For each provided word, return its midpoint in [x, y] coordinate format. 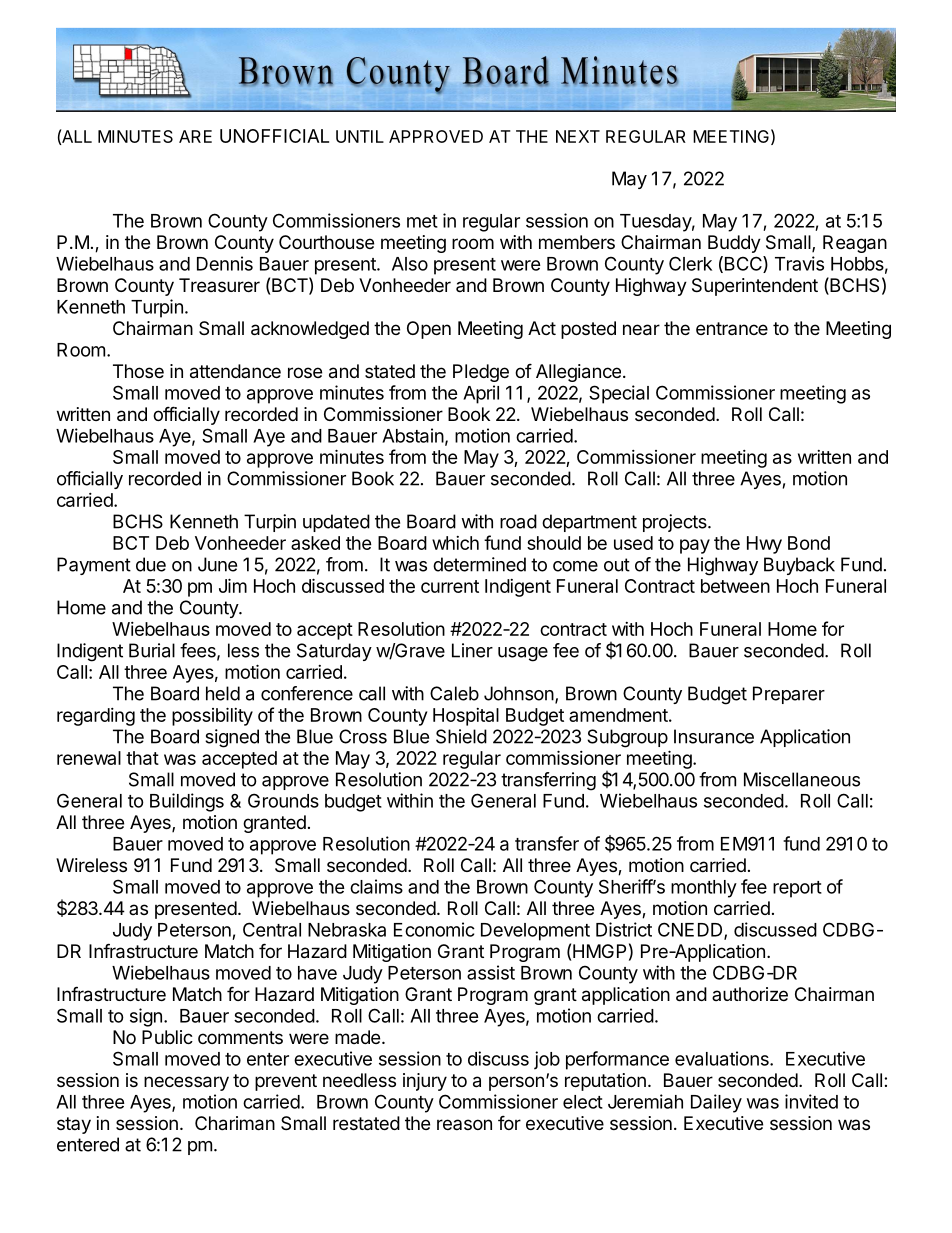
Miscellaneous [802, 779]
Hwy [764, 545]
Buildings [187, 802]
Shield [461, 736]
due [151, 564]
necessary [186, 1083]
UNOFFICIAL [274, 136]
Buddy [734, 244]
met [422, 221]
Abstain [413, 435]
